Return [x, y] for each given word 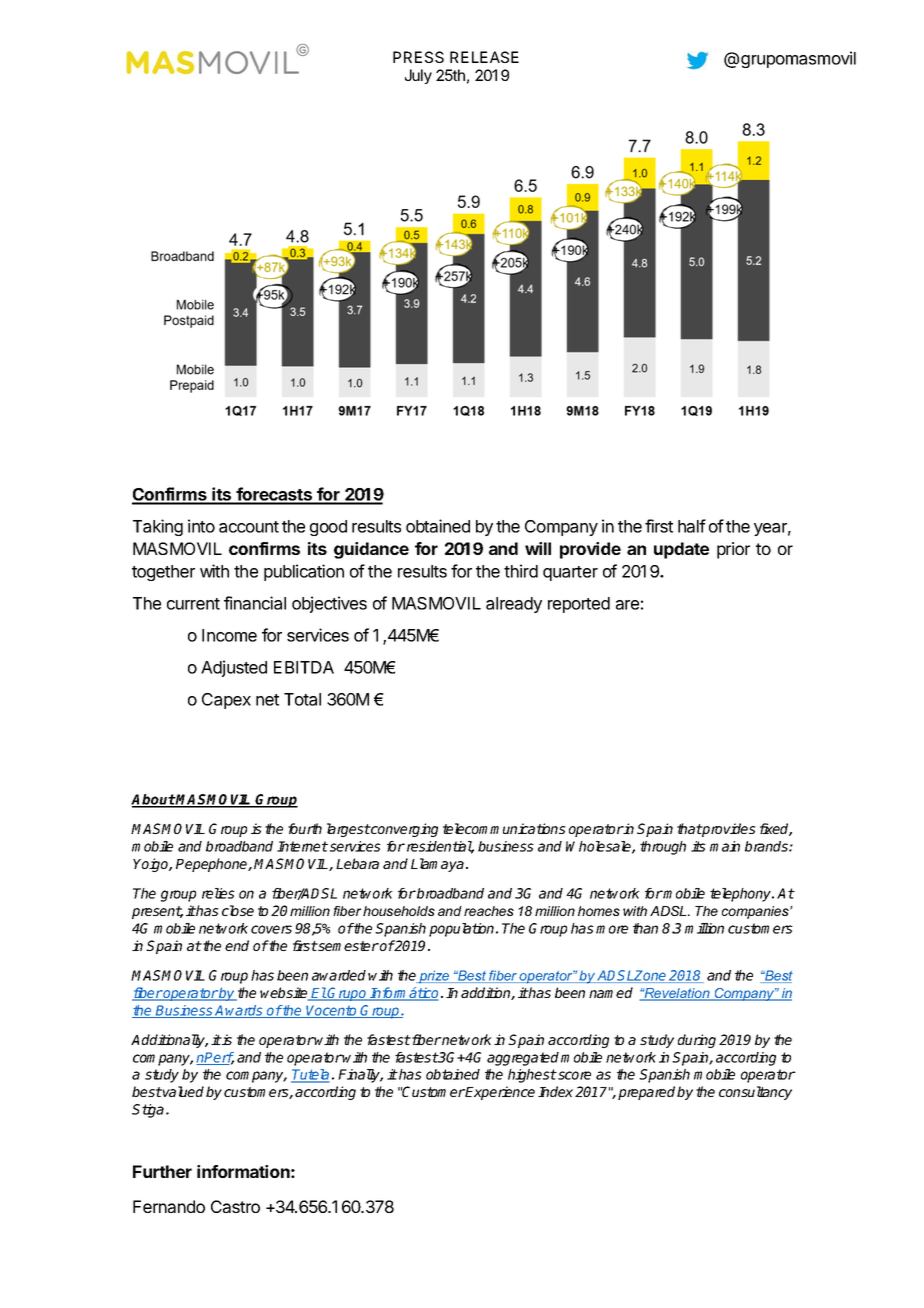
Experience [499, 1093]
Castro [235, 1206]
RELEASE [484, 57]
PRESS [418, 57]
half [692, 526]
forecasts [274, 495]
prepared [648, 1093]
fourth [305, 828]
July [418, 76]
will [538, 548]
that [689, 828]
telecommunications [504, 828]
